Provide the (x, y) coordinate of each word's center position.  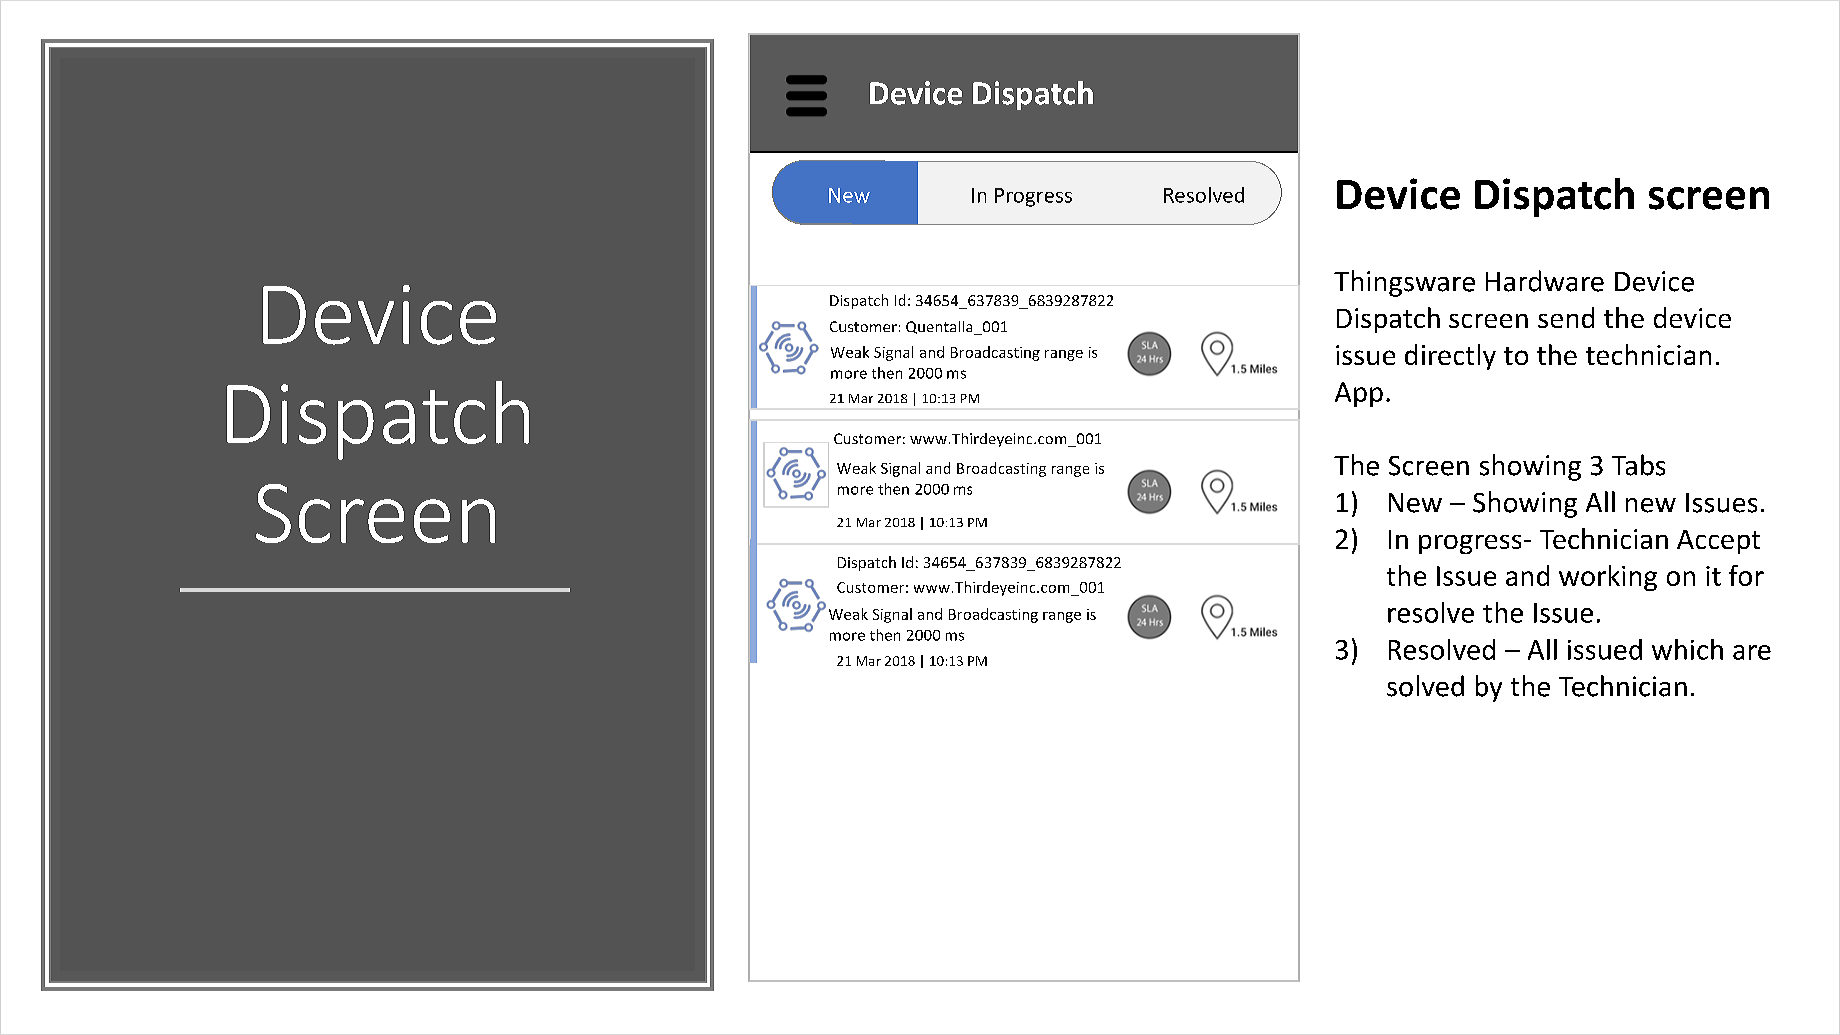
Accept (1718, 542)
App (1359, 394)
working (1608, 578)
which (1687, 649)
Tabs (1638, 465)
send (1566, 317)
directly (1450, 357)
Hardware (1545, 281)
